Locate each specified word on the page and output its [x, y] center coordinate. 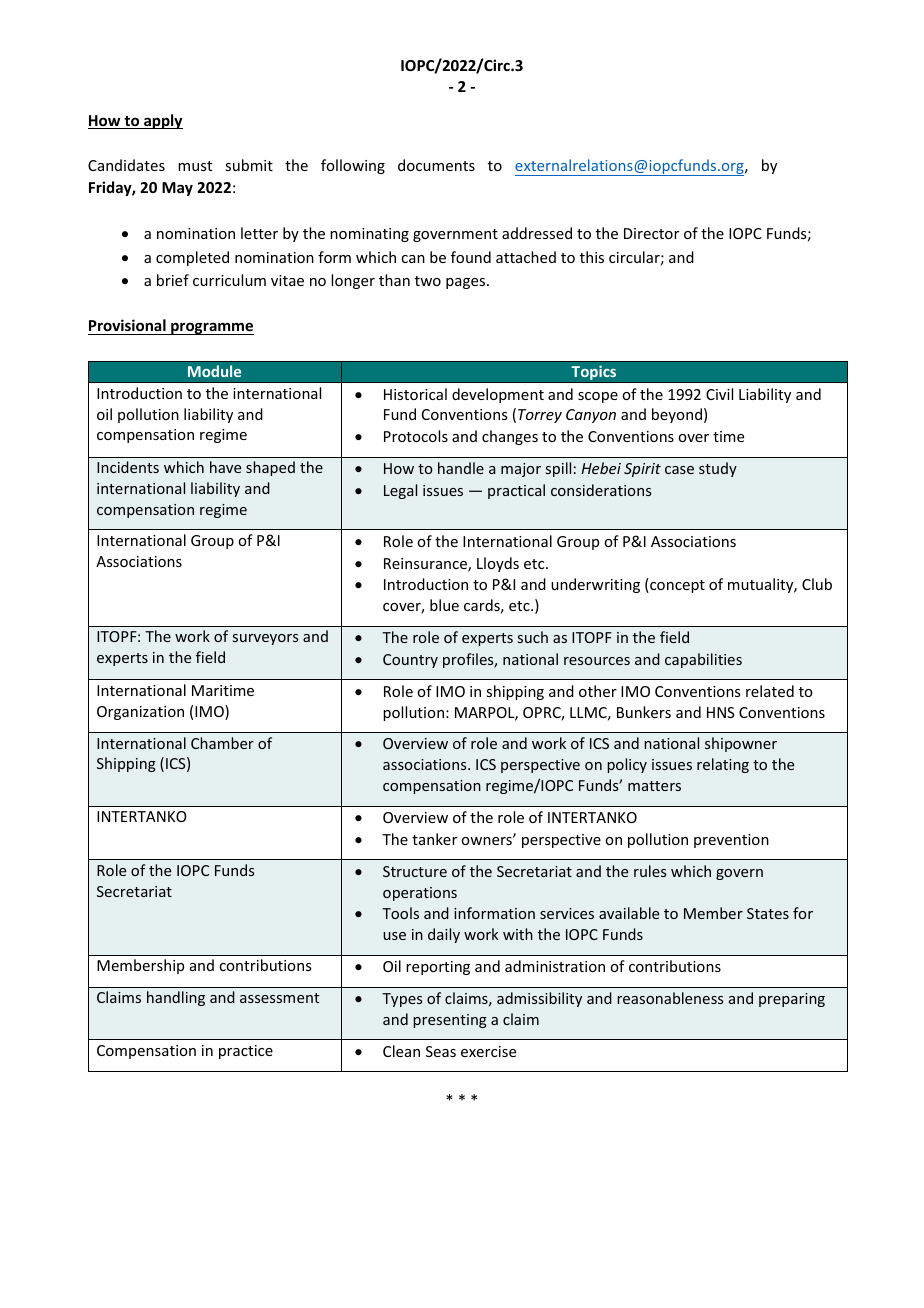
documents [436, 165]
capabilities [703, 660]
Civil [719, 394]
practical [516, 491]
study [718, 469]
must [195, 166]
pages [467, 283]
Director [651, 233]
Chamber [222, 743]
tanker [434, 839]
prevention [731, 841]
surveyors [265, 639]
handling [176, 998]
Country [410, 661]
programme [211, 328]
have [225, 467]
